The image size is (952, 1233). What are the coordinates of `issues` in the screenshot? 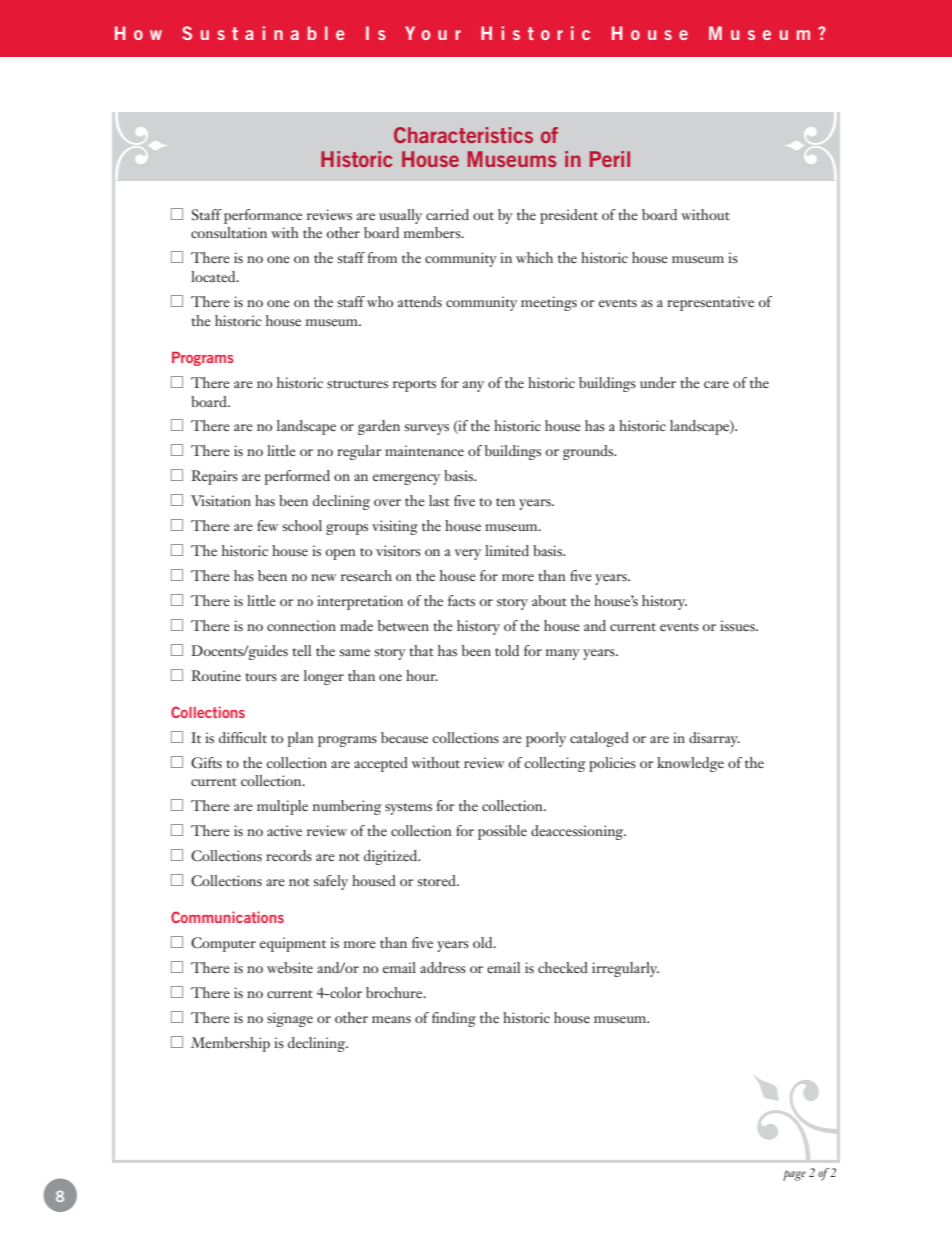 It's located at (738, 625).
